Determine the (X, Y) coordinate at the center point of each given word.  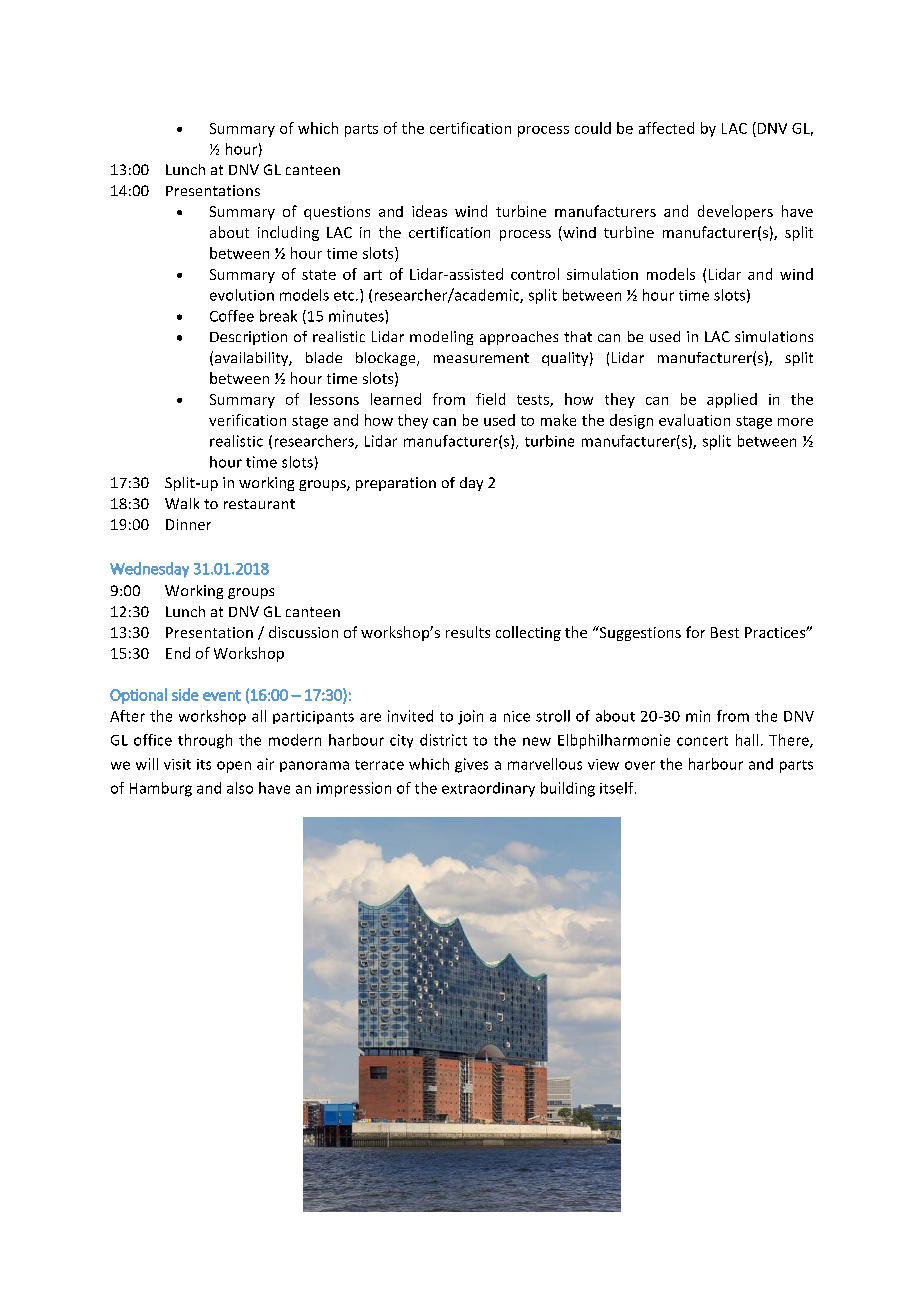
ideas (429, 211)
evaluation (694, 420)
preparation (396, 484)
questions (337, 213)
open (234, 767)
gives (471, 765)
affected (666, 128)
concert (702, 741)
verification (247, 420)
